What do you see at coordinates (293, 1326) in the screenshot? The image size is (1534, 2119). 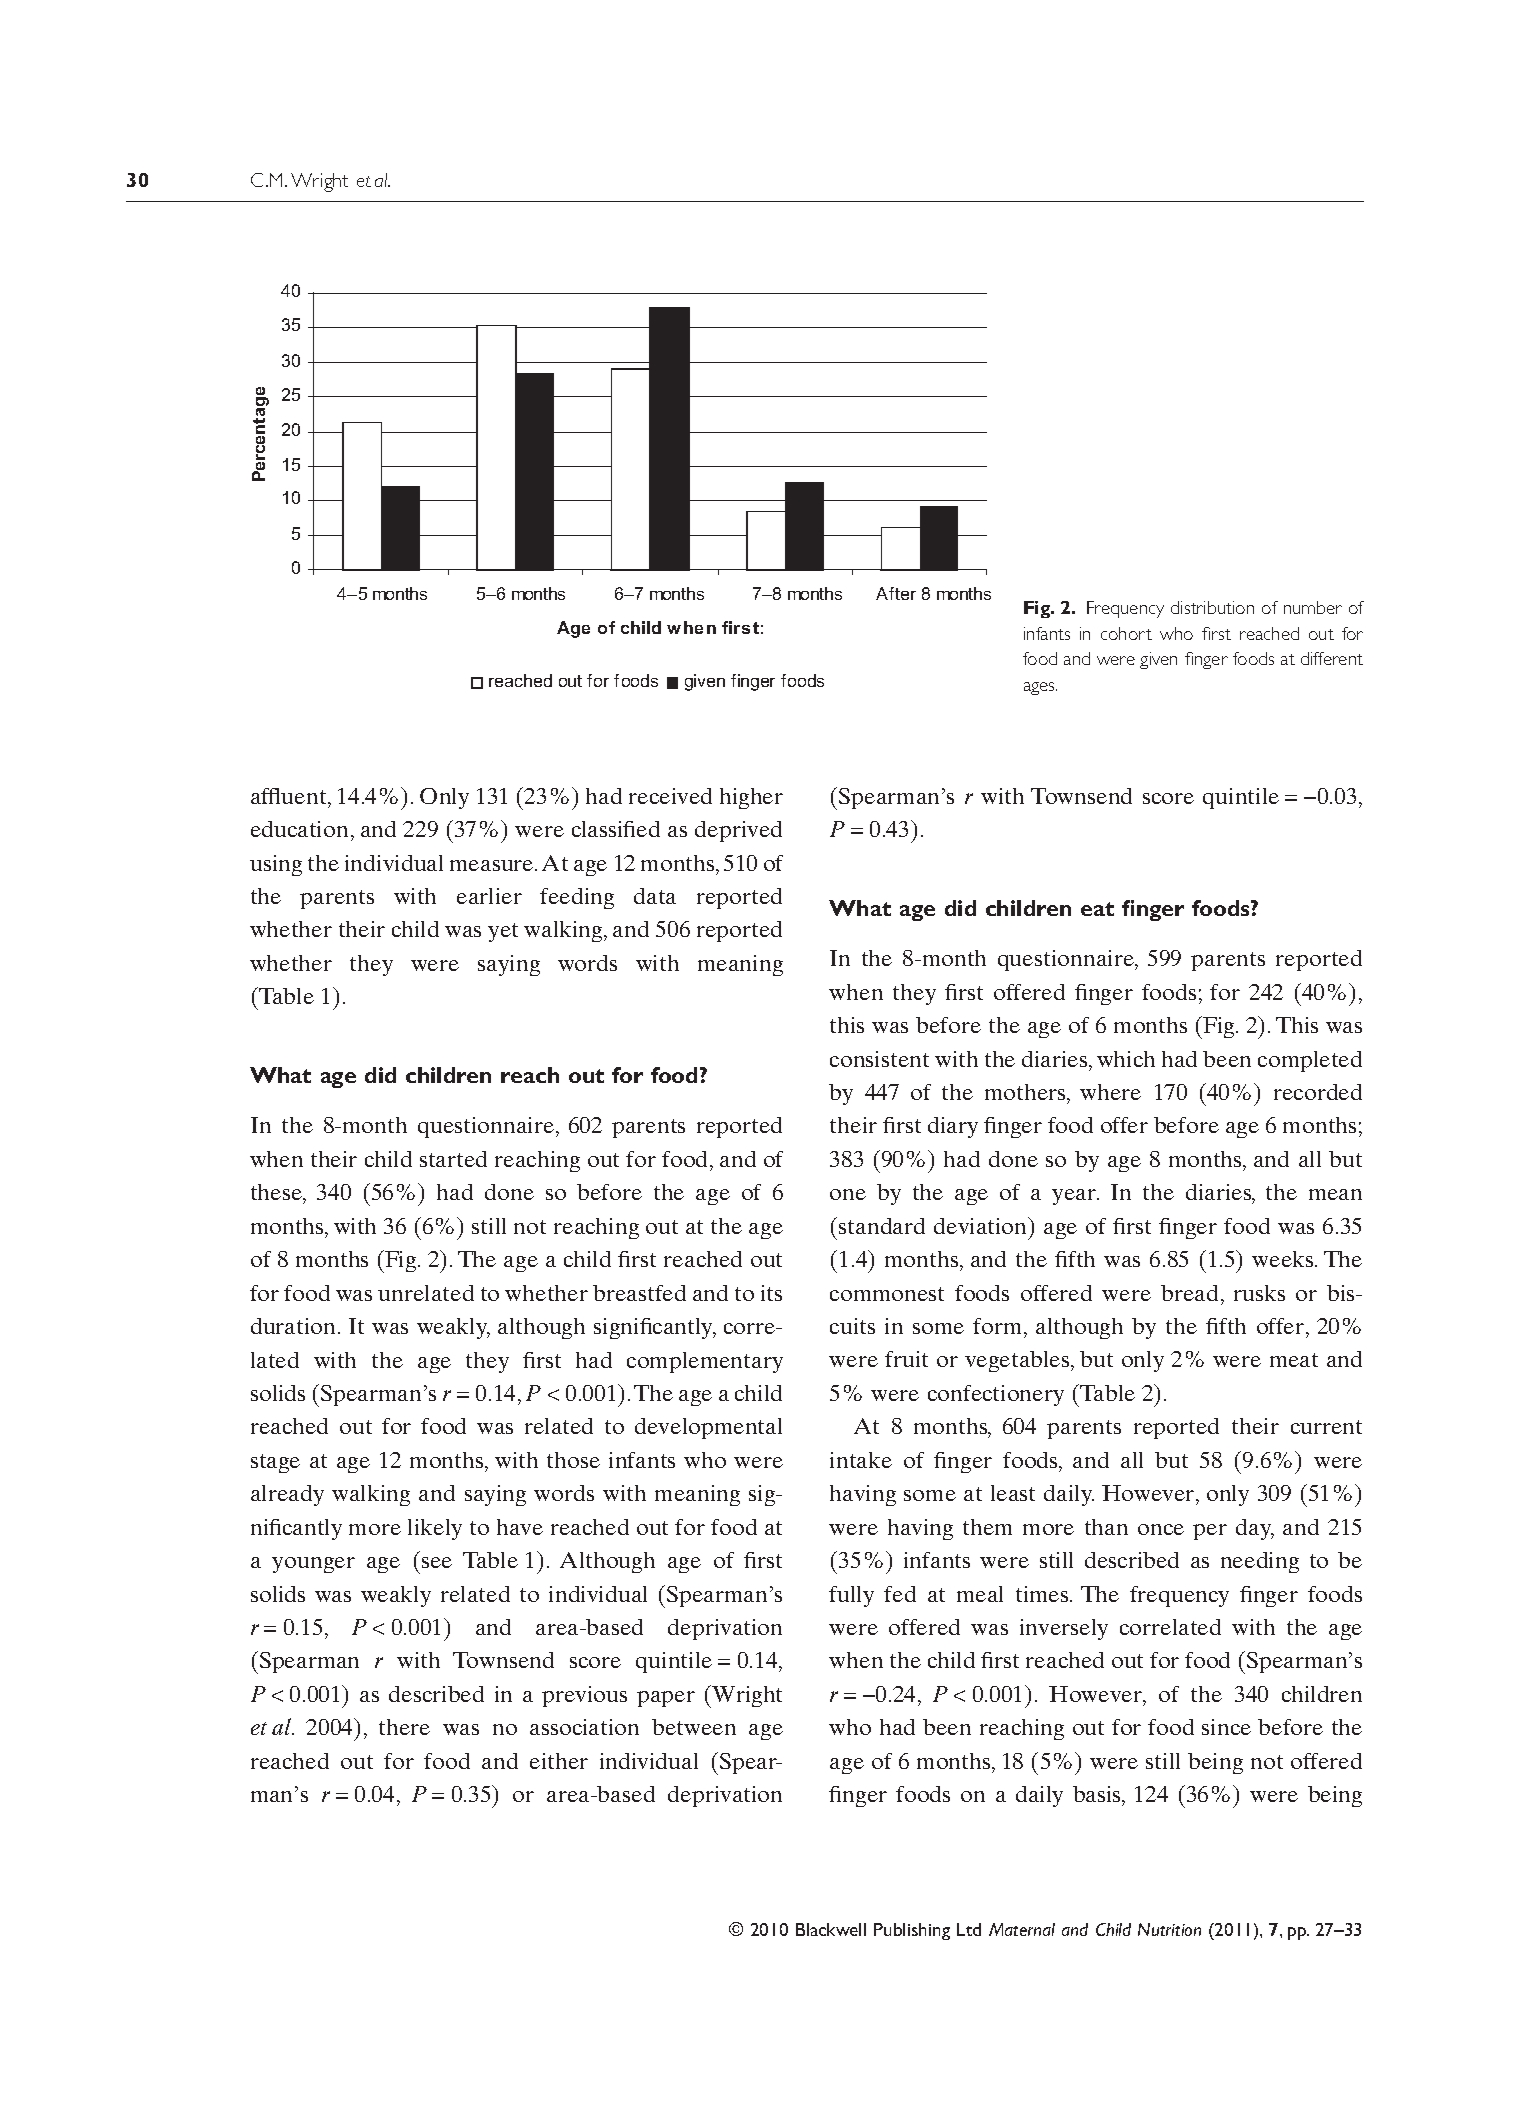 I see `duration` at bounding box center [293, 1326].
